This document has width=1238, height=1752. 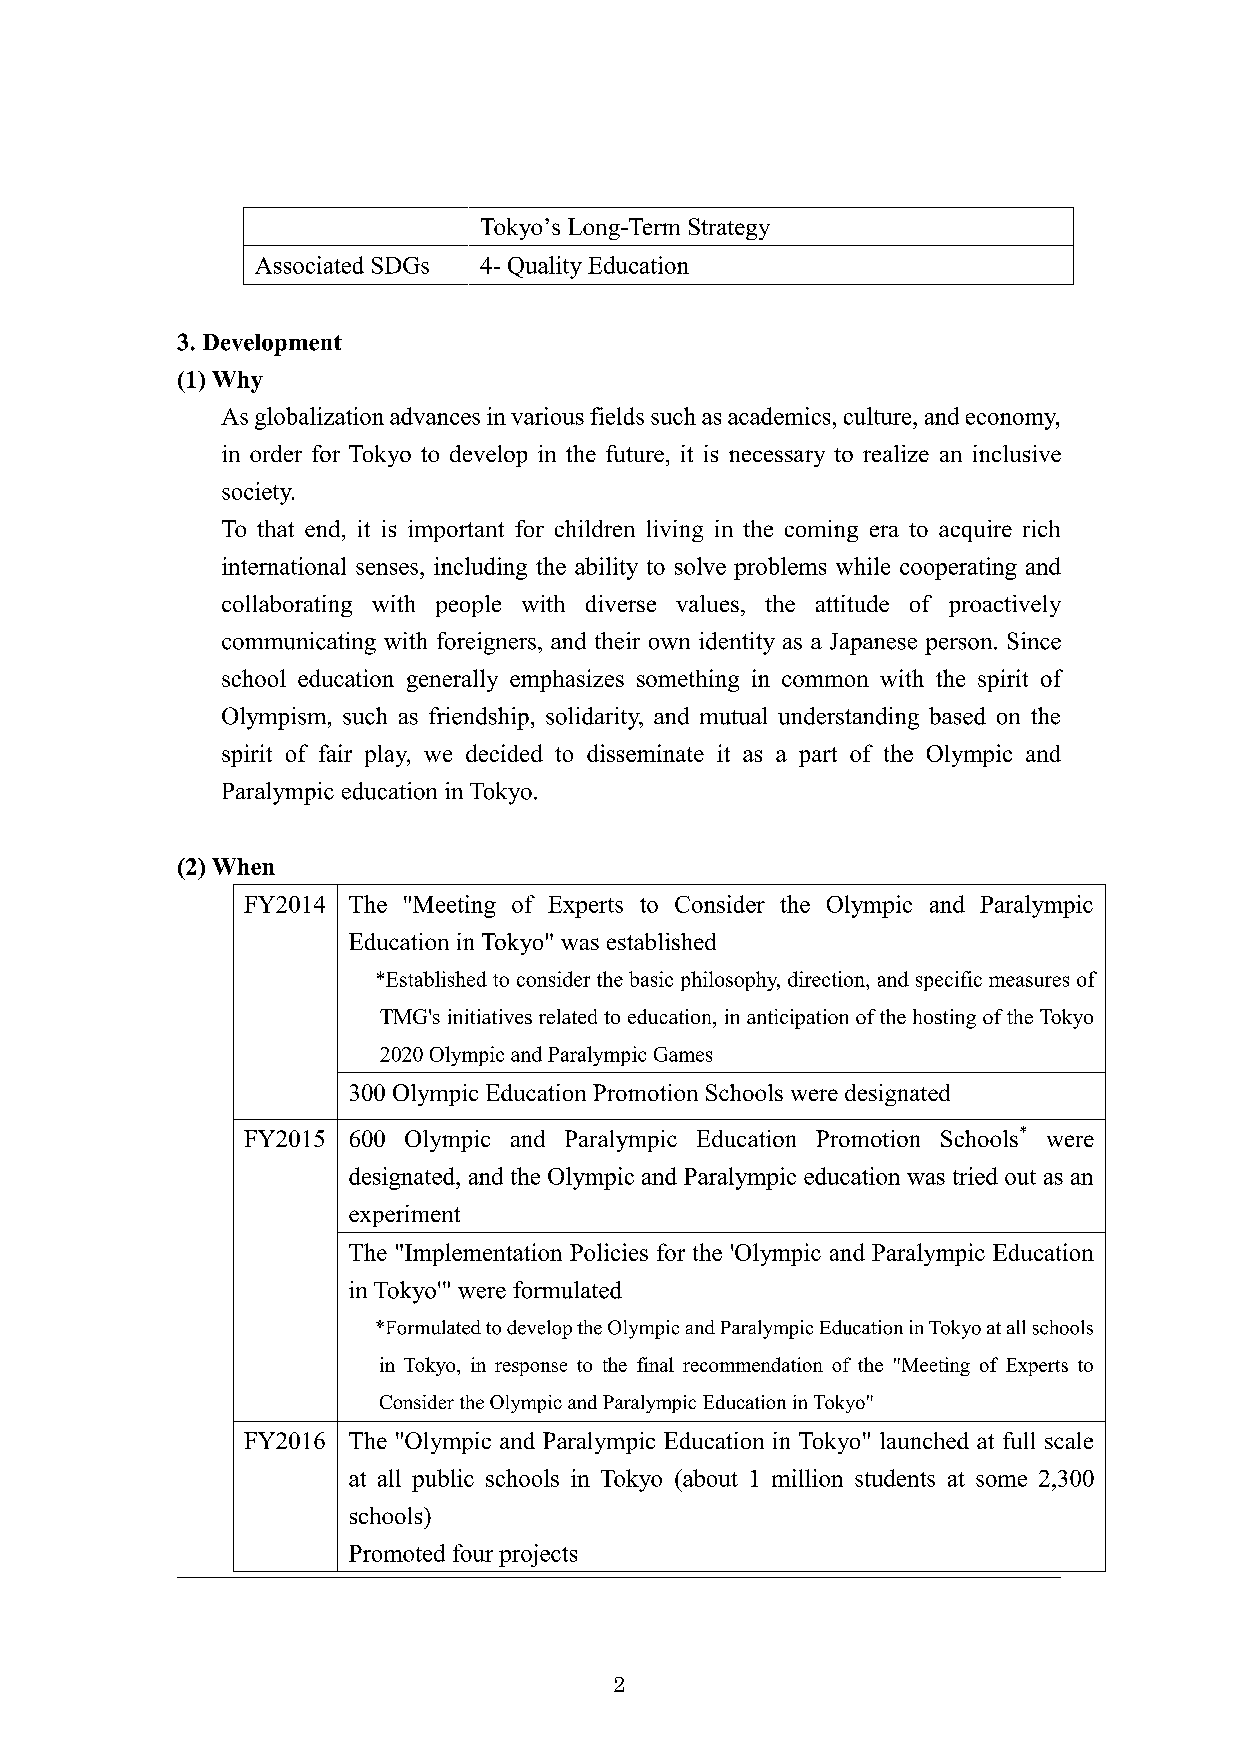 I want to click on Strategy, so click(x=729, y=229).
